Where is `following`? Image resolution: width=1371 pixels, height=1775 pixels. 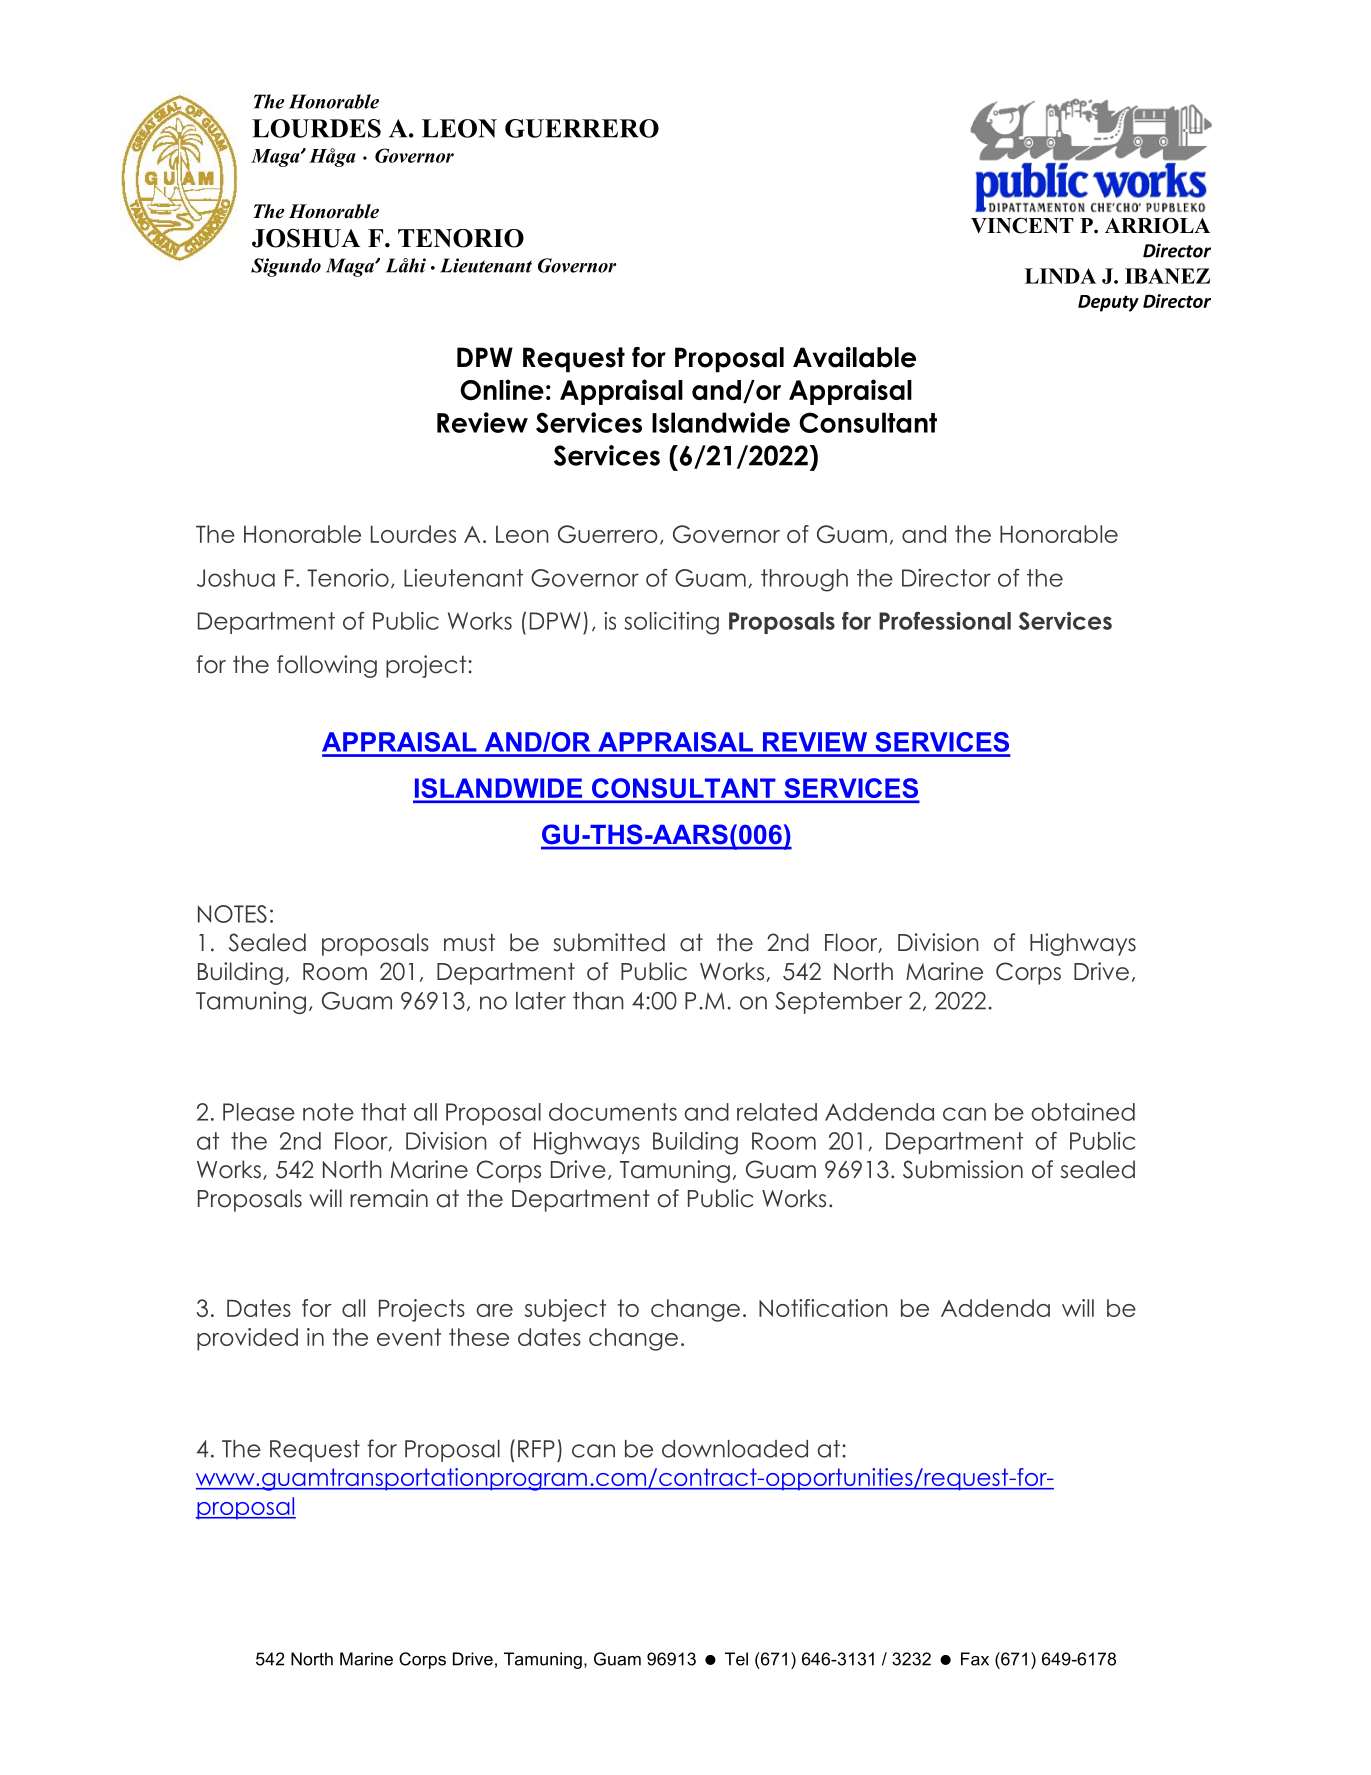
following is located at coordinates (327, 666).
